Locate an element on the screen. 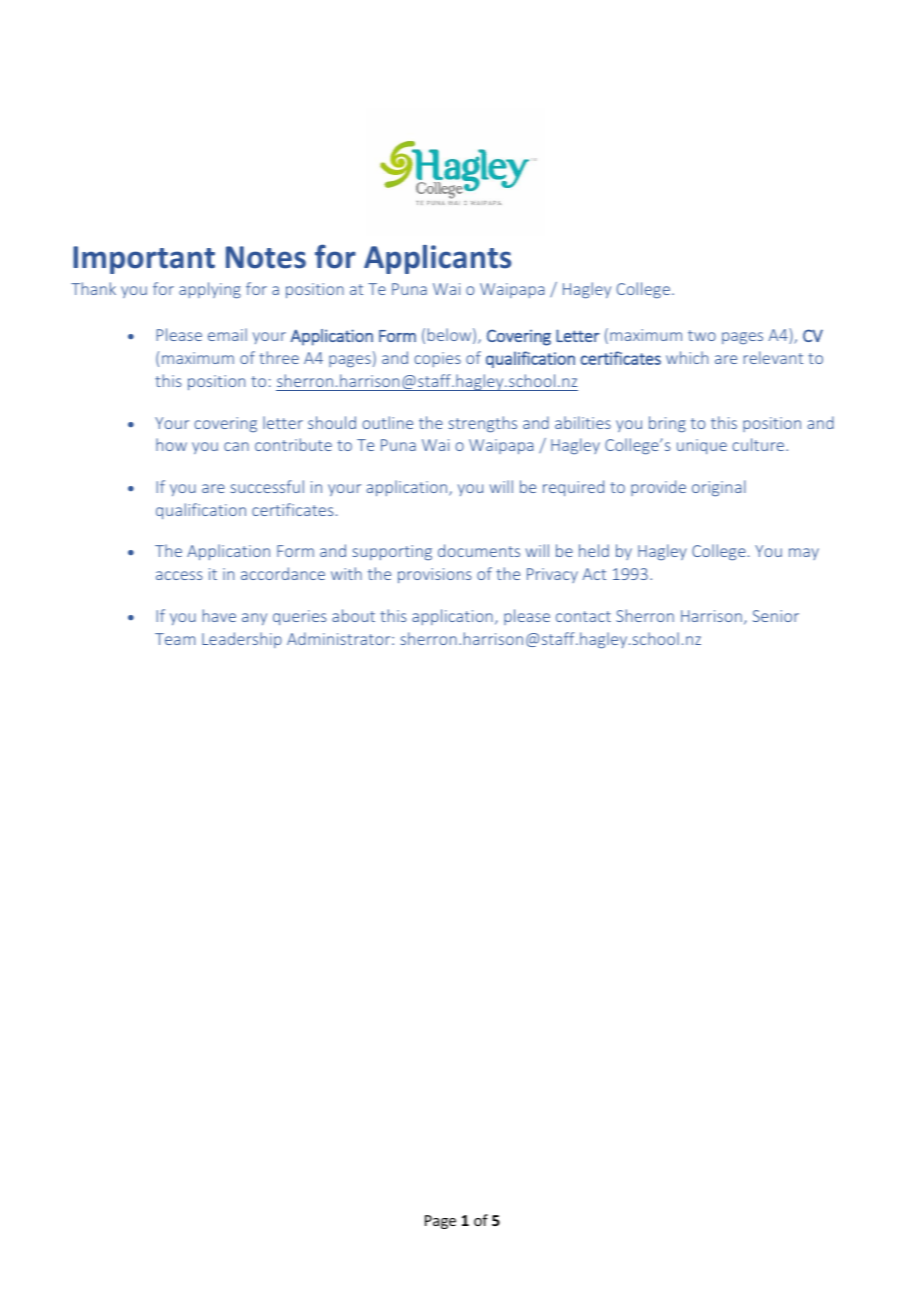 The image size is (924, 1308). may is located at coordinates (804, 554).
